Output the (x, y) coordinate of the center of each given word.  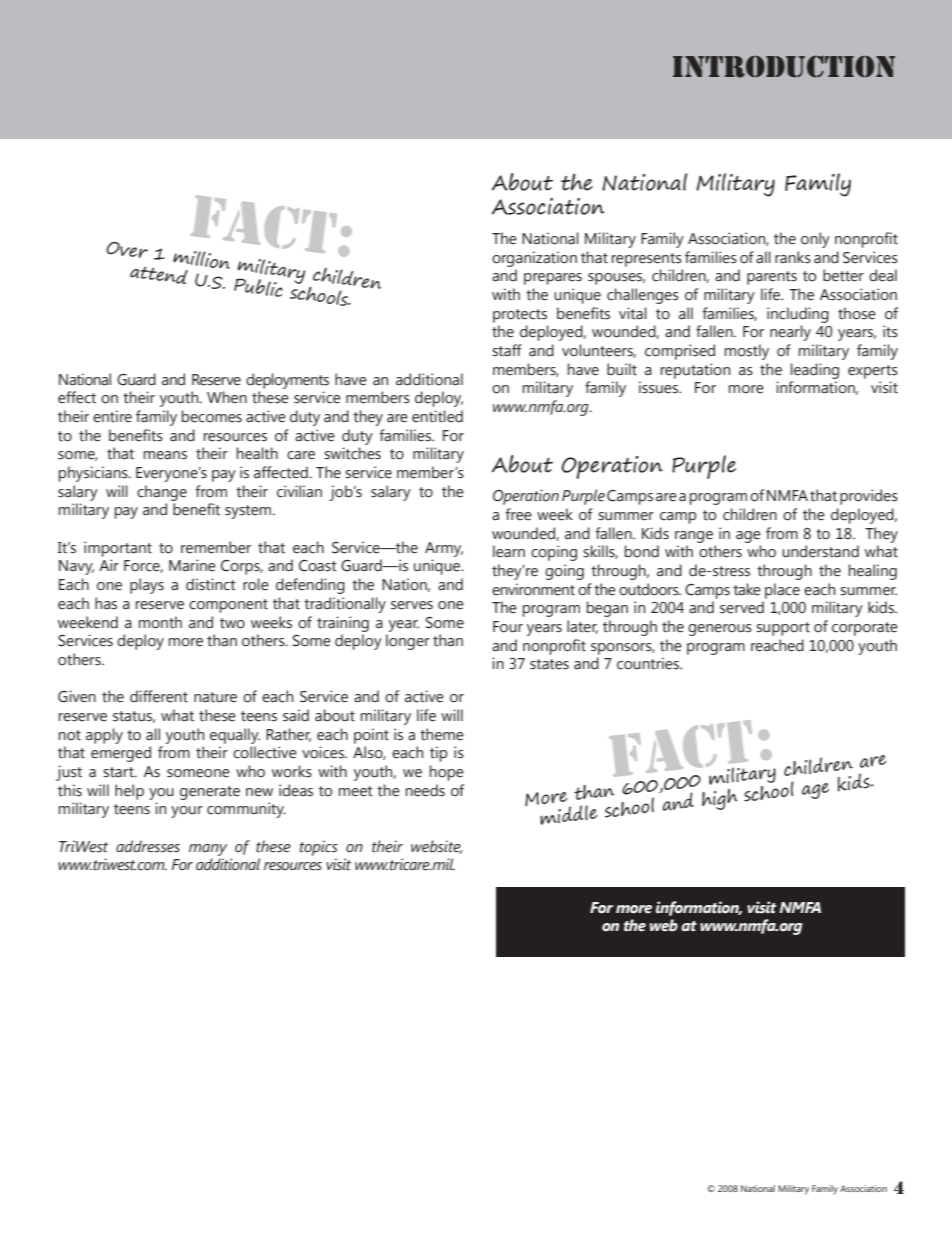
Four (508, 627)
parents (772, 278)
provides (869, 497)
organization (534, 259)
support (783, 629)
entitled (437, 416)
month (160, 622)
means (165, 455)
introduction (784, 66)
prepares (553, 279)
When (227, 397)
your (187, 812)
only (815, 240)
